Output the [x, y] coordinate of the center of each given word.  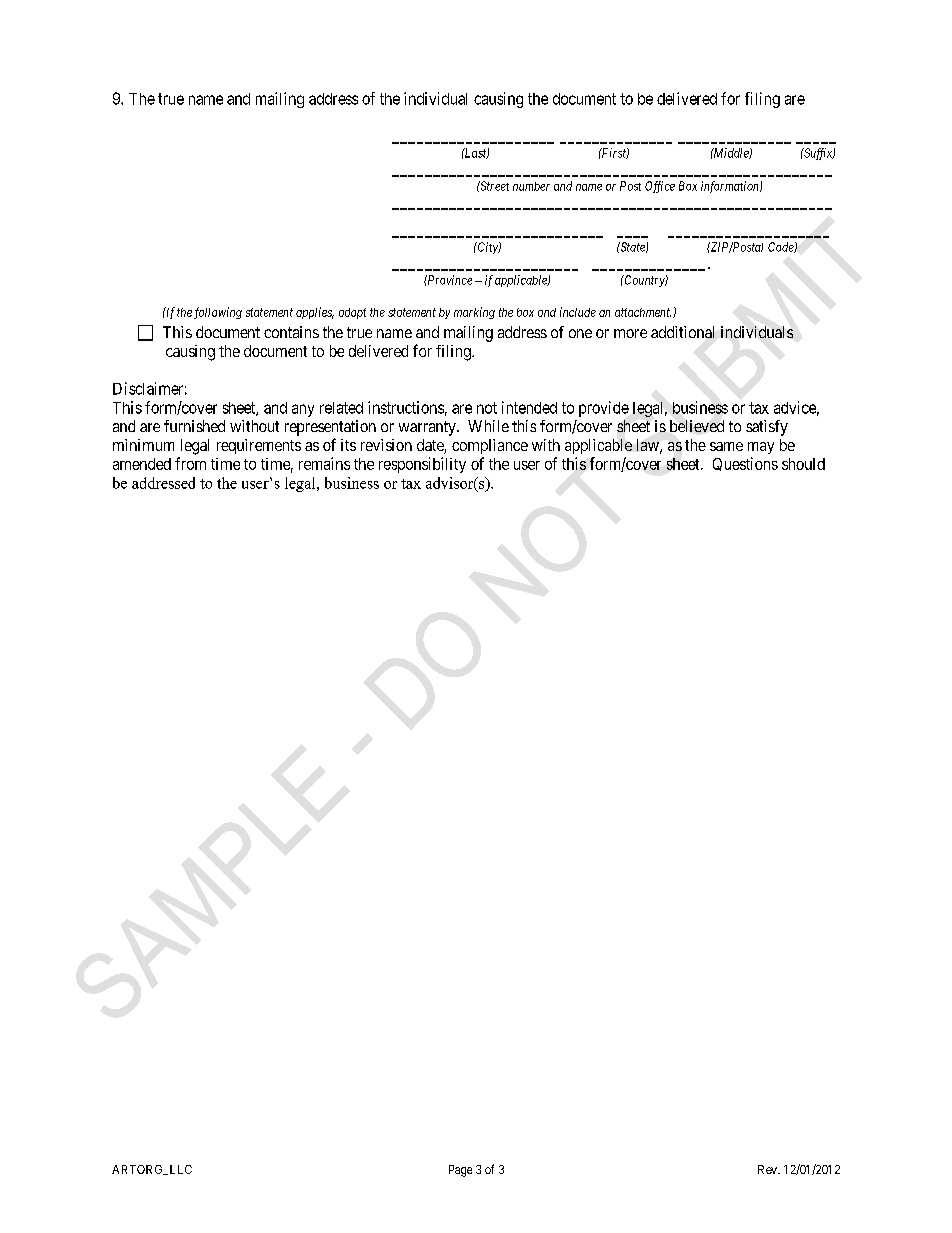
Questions [745, 464]
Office [660, 187]
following [218, 313]
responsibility [422, 465]
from [190, 463]
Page [460, 1171]
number [531, 186]
